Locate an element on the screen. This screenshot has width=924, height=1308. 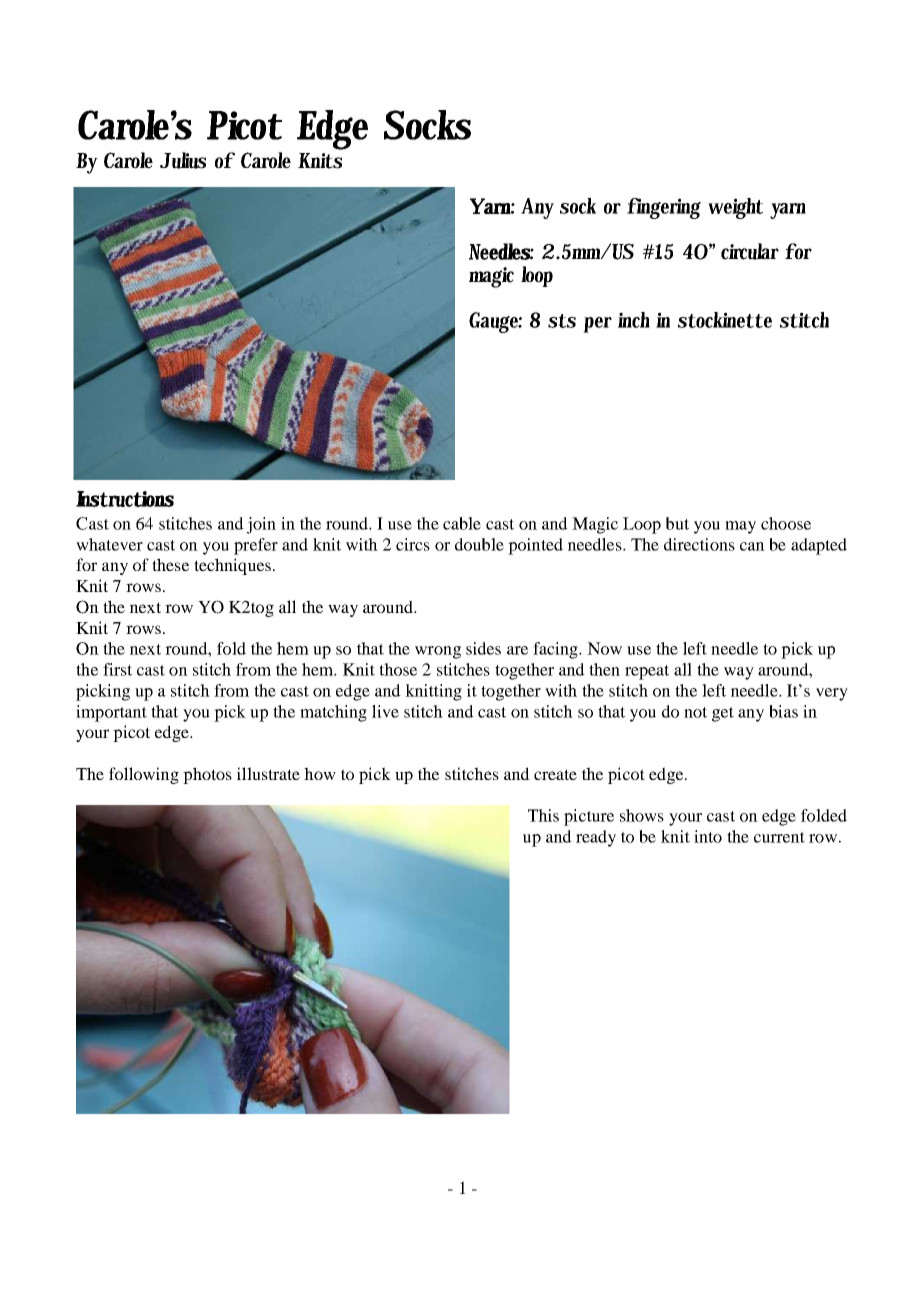
Julius is located at coordinates (183, 160).
